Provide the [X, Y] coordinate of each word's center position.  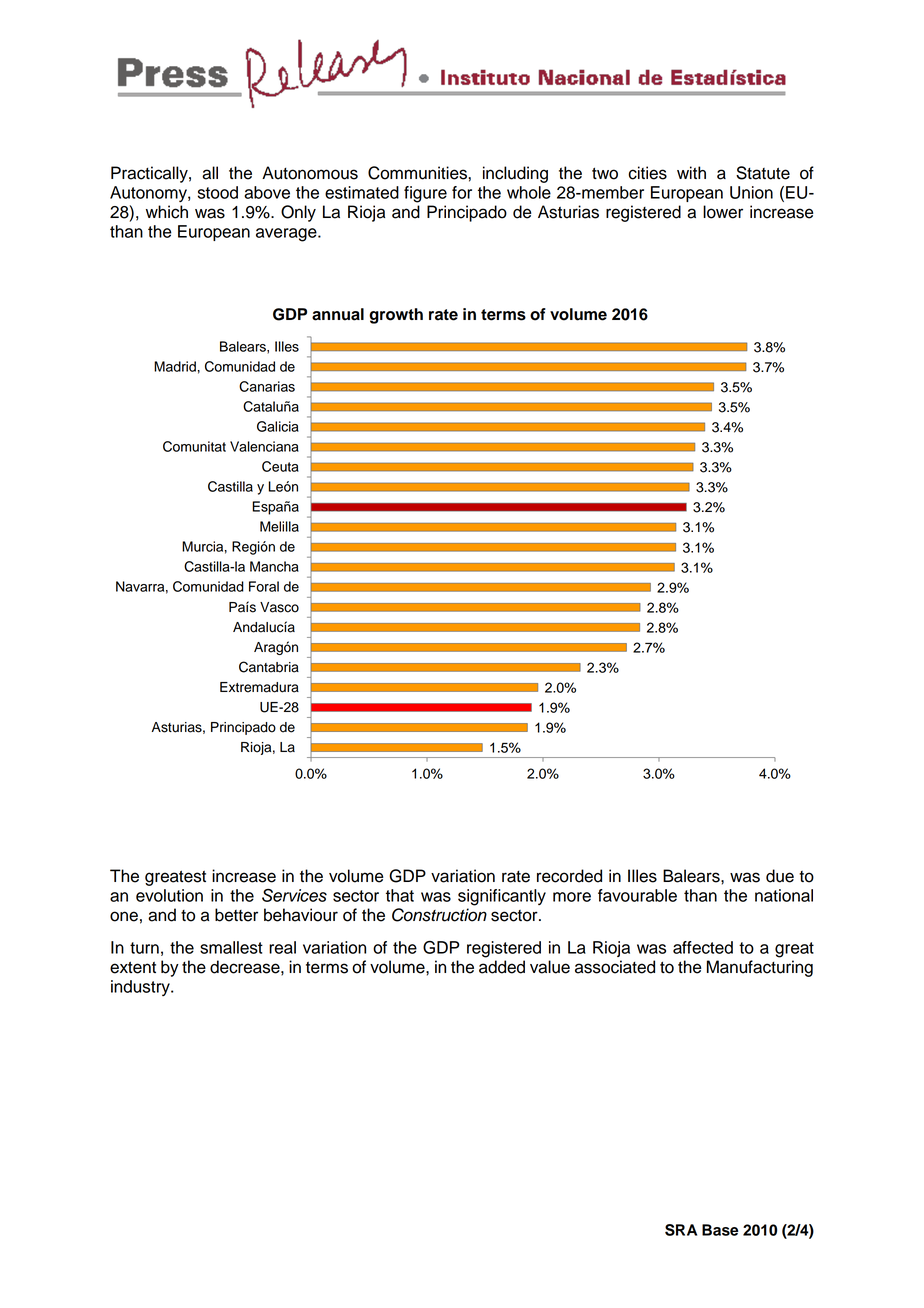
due [780, 876]
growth [396, 316]
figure [425, 194]
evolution [169, 895]
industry [141, 988]
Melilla [279, 526]
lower [723, 212]
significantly [502, 897]
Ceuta [280, 466]
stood [218, 192]
